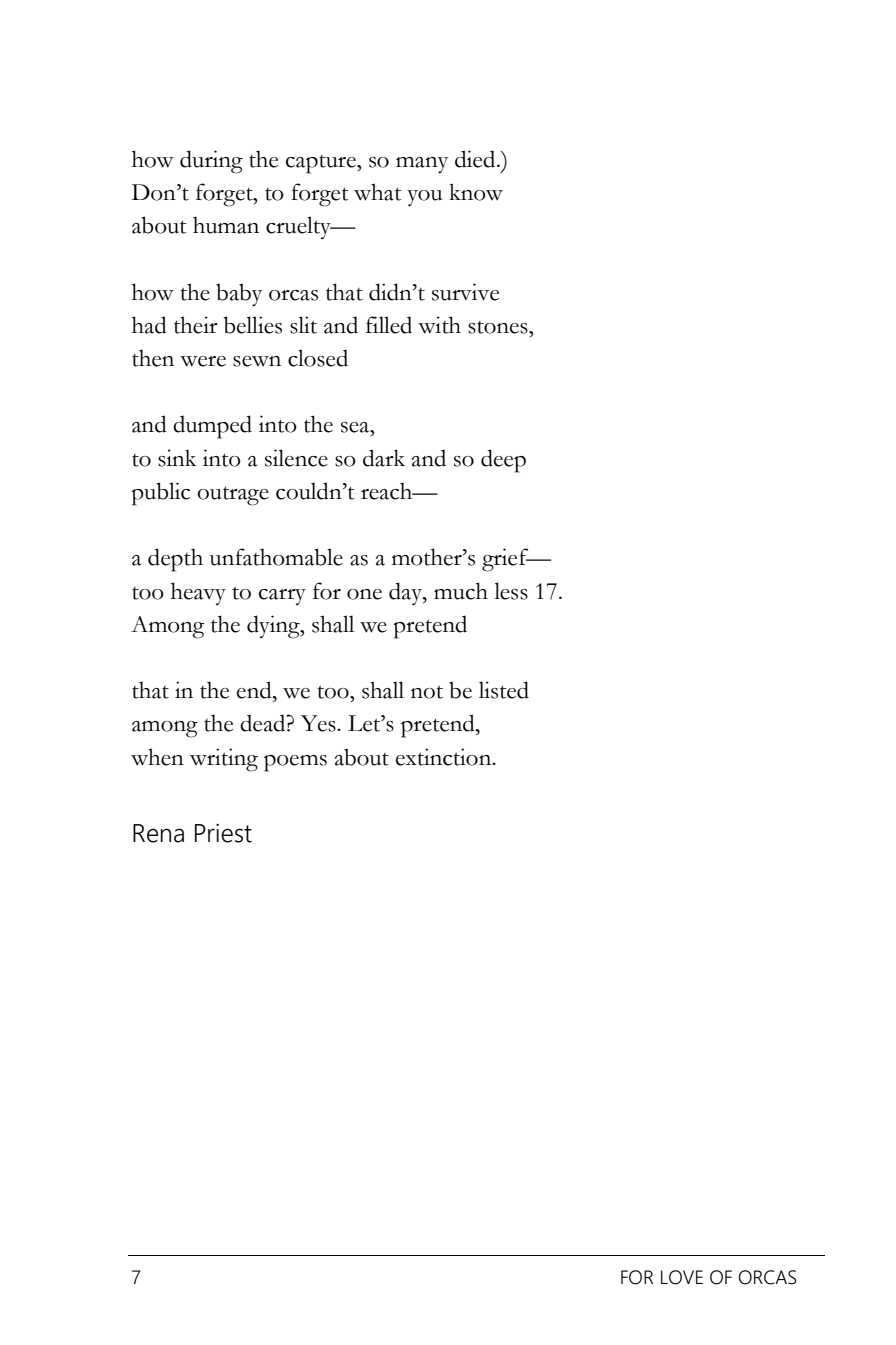 This screenshot has width=896, height=1345. Describe the element at coordinates (424, 198) in the screenshot. I see `you` at that location.
